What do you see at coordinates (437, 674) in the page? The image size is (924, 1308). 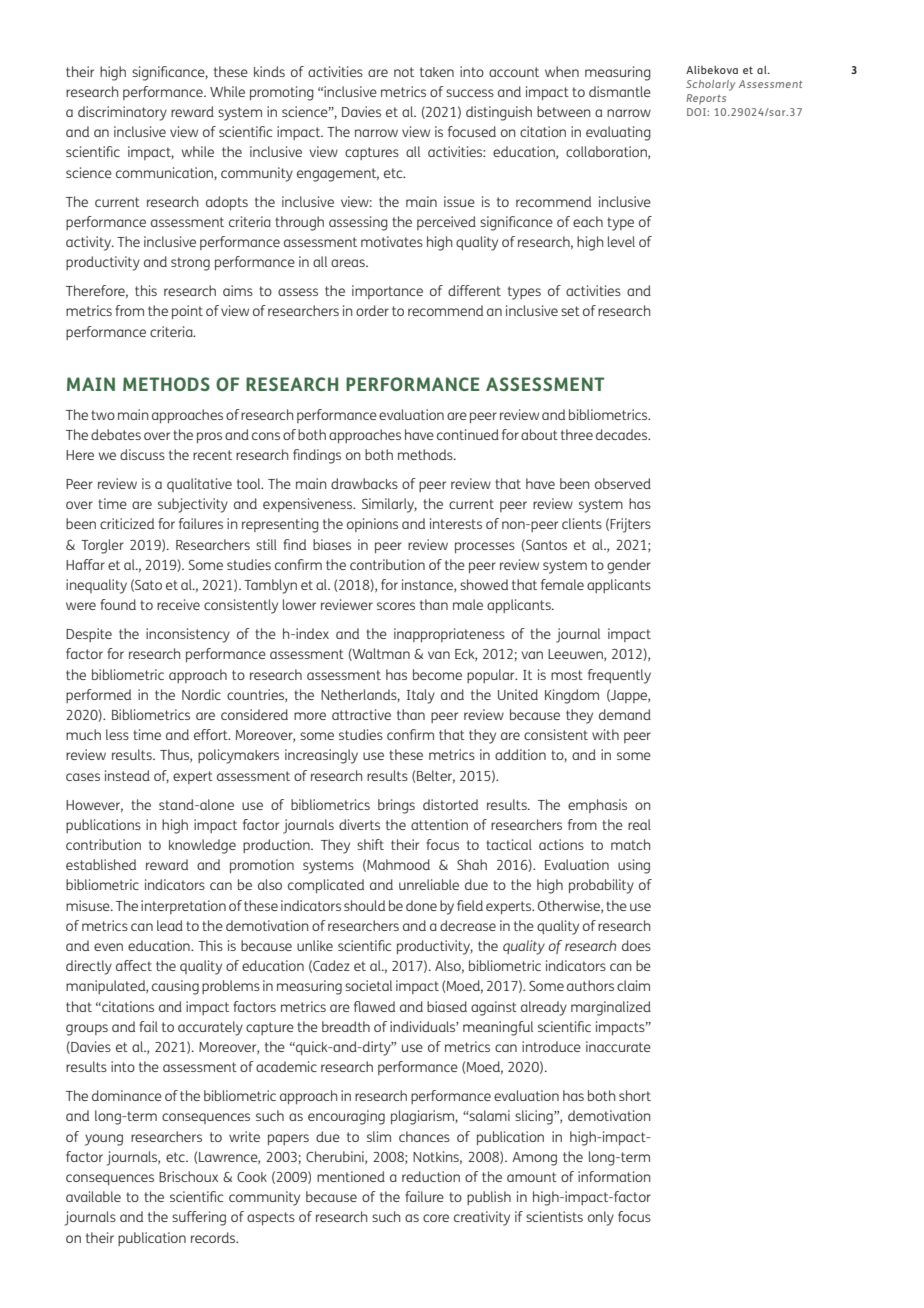 I see `become` at bounding box center [437, 674].
